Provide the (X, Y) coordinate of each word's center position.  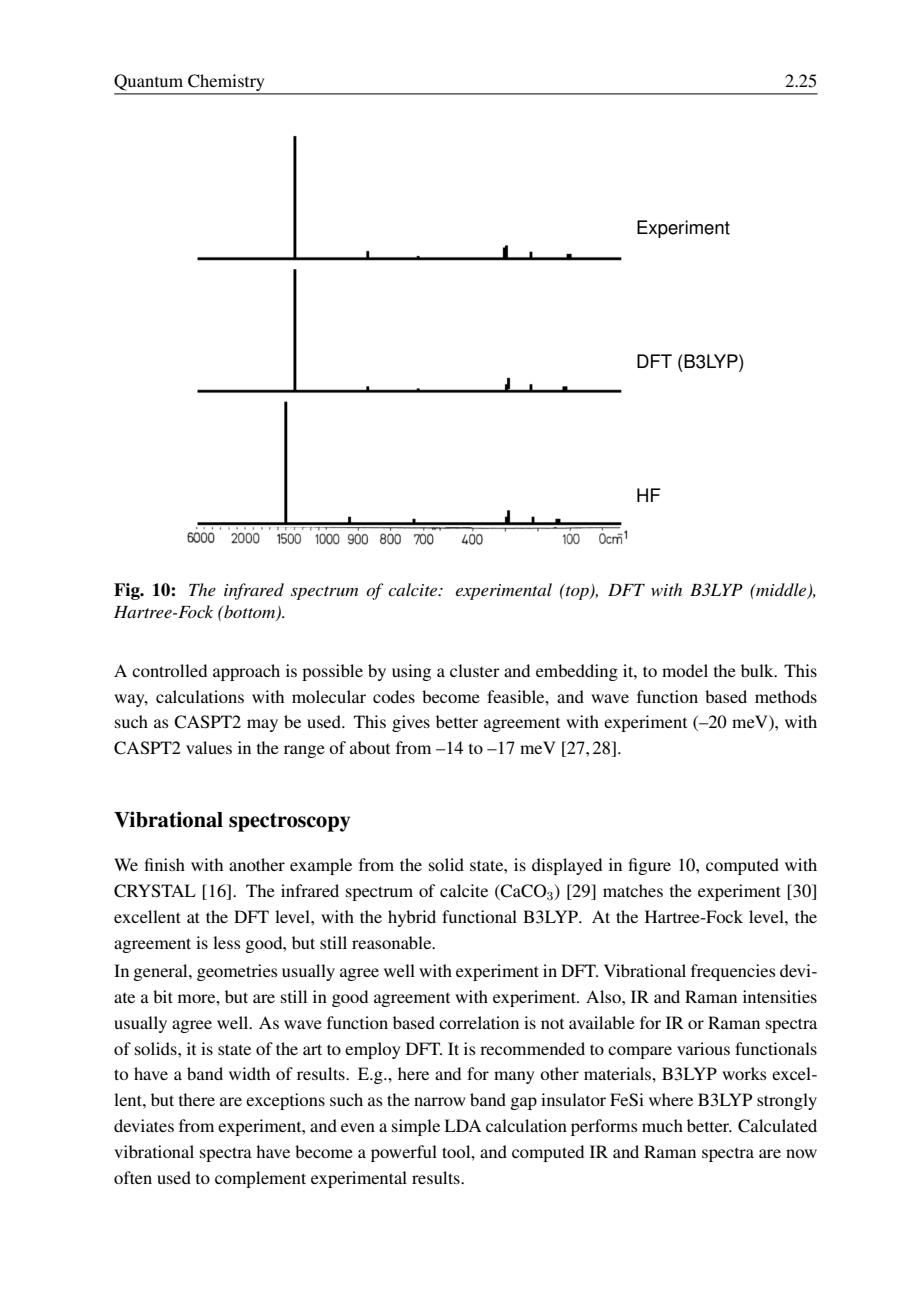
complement (260, 1179)
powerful (404, 1153)
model (685, 670)
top (577, 592)
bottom (250, 613)
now (801, 1153)
